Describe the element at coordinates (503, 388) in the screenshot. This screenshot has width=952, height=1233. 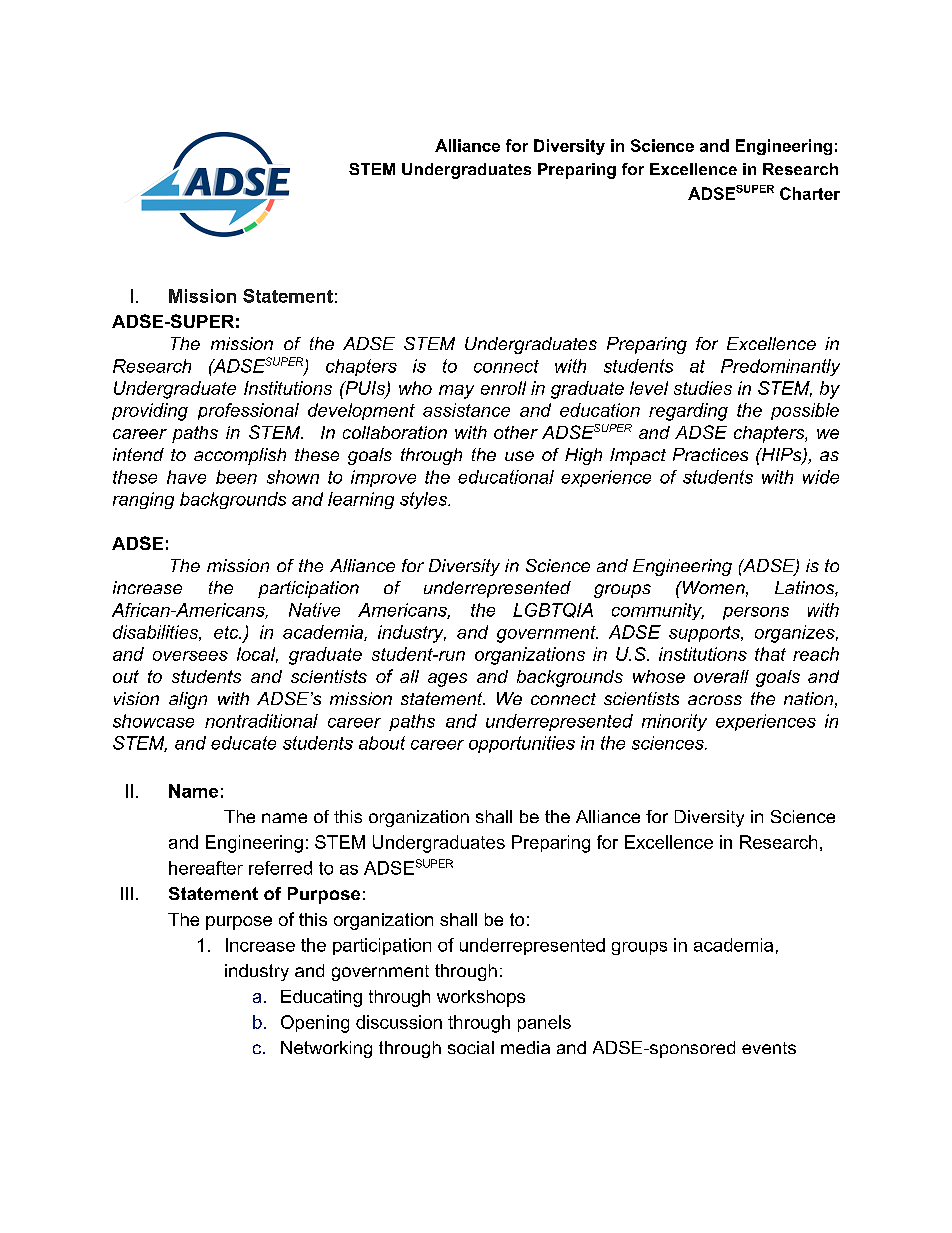
I see `enroll` at that location.
